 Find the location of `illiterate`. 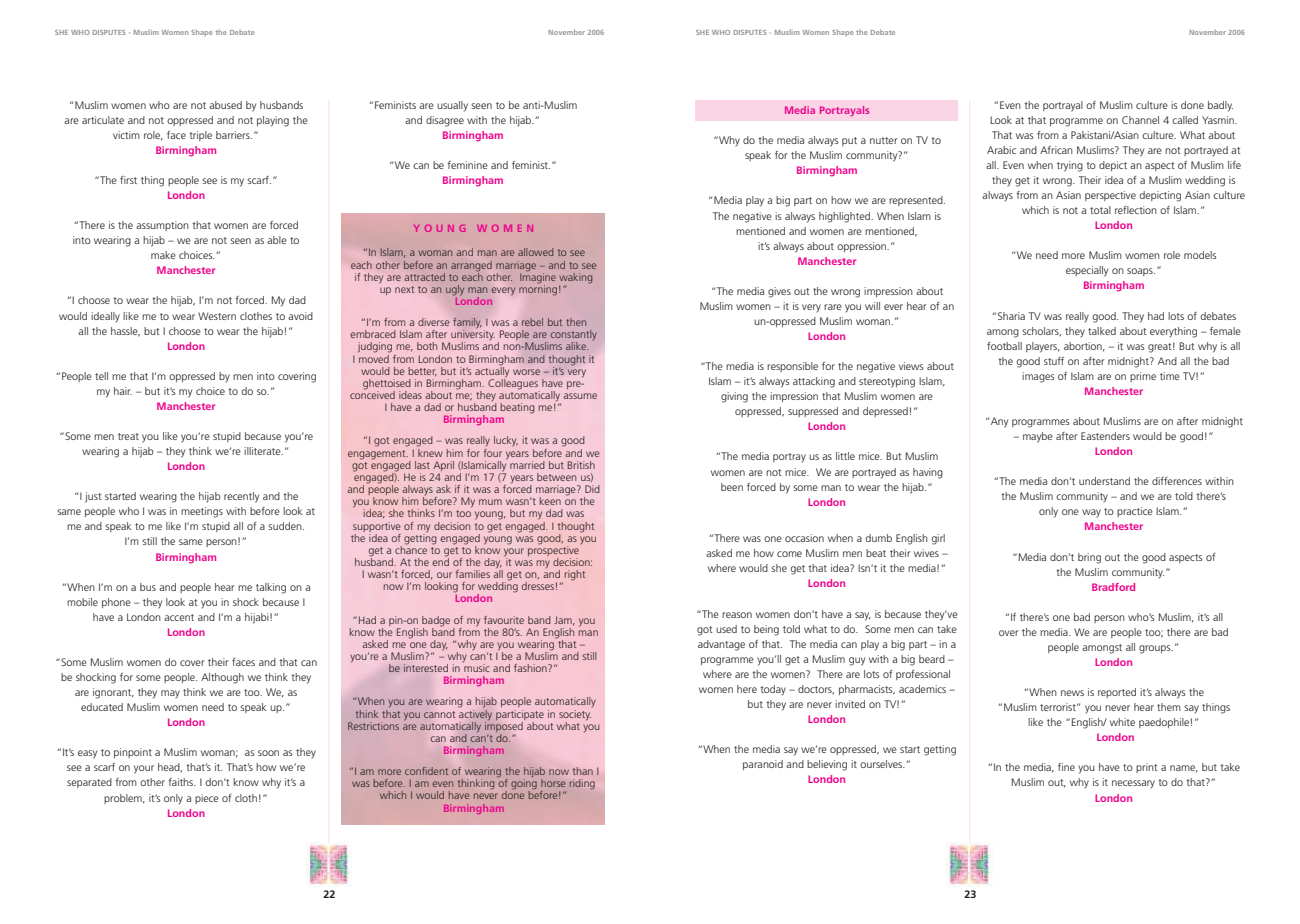

illiterate is located at coordinates (263, 451).
